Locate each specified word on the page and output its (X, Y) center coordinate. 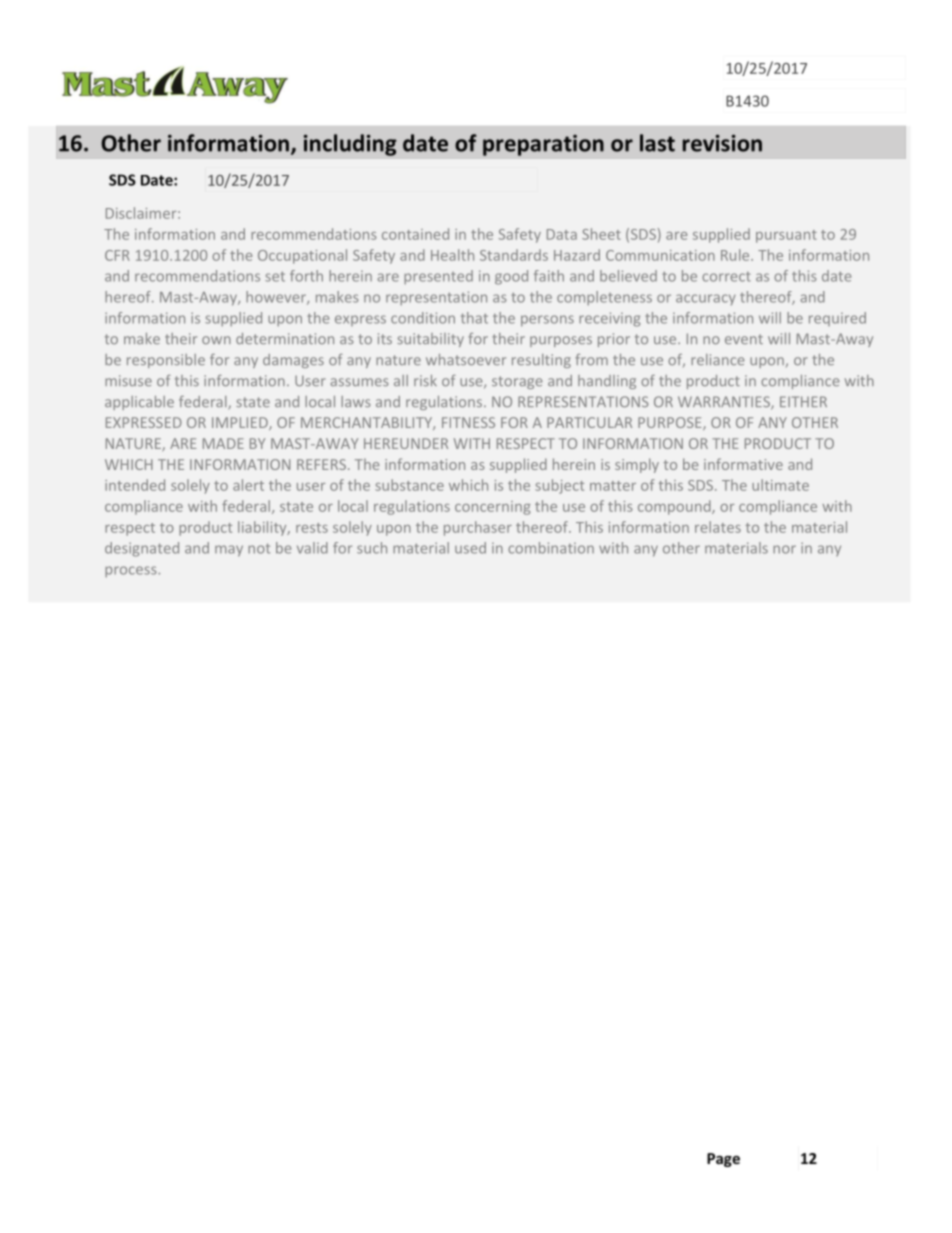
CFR (117, 255)
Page (723, 1160)
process (132, 572)
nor (784, 549)
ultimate (780, 485)
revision (722, 143)
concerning (493, 508)
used (470, 548)
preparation (543, 145)
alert (248, 485)
